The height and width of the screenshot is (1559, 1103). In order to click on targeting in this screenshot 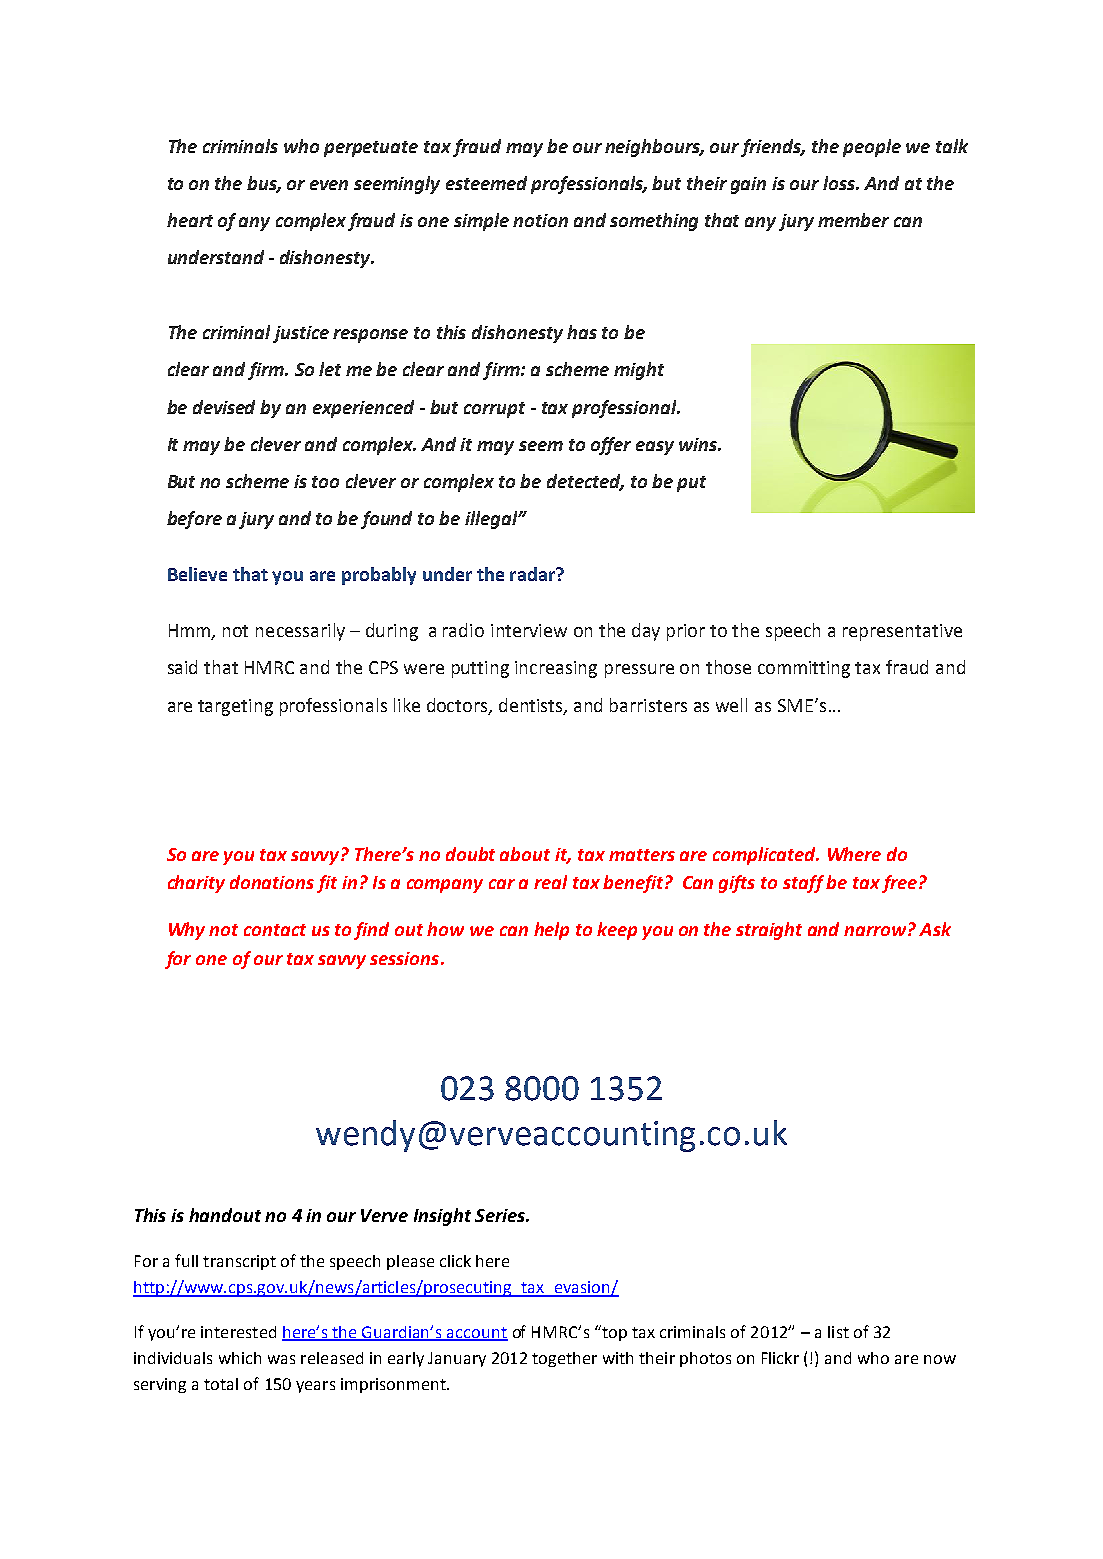, I will do `click(235, 707)`.
